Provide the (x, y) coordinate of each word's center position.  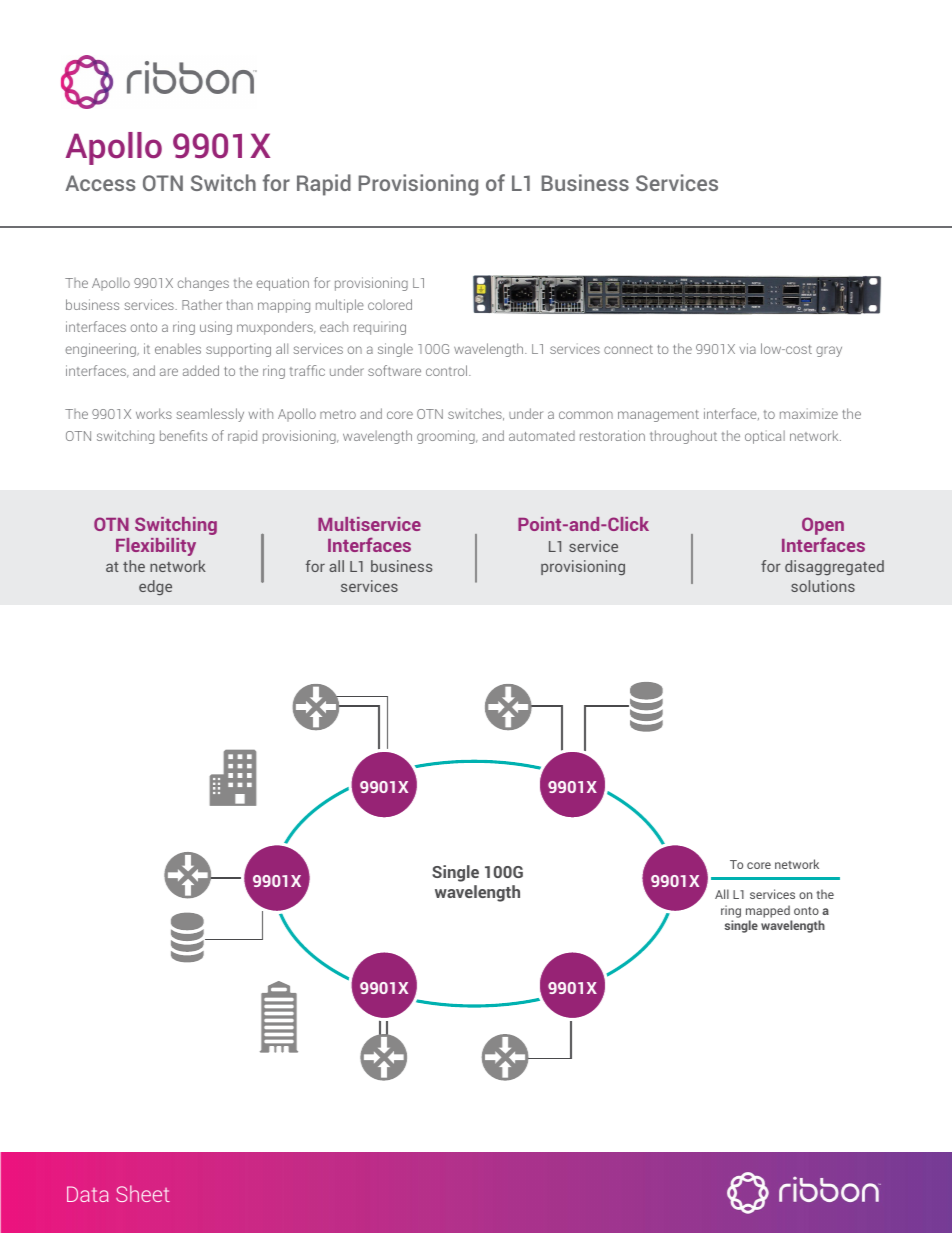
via (747, 348)
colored (390, 304)
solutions (823, 586)
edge (155, 587)
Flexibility (156, 547)
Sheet (143, 1193)
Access (100, 183)
